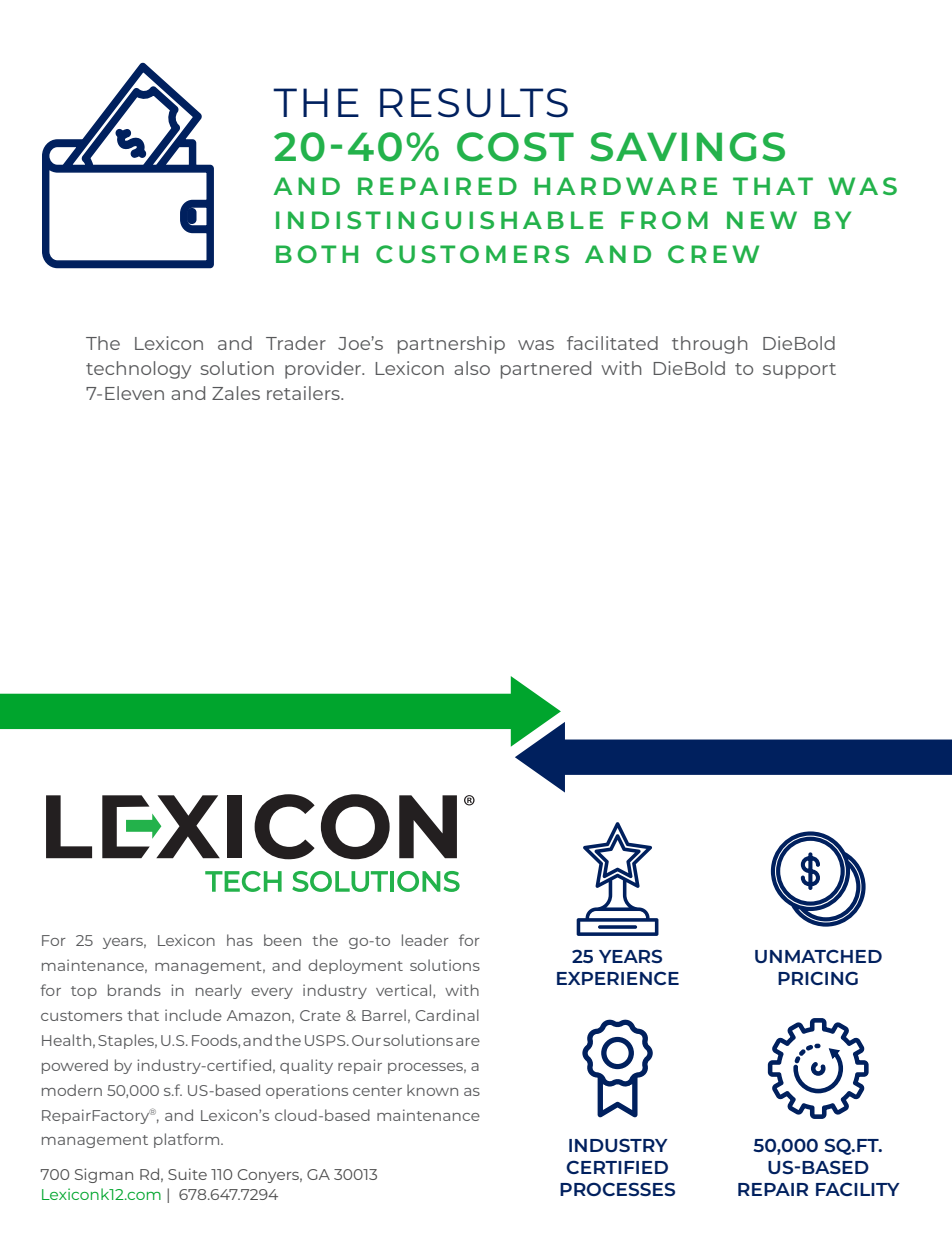 The width and height of the page is (952, 1233). What do you see at coordinates (858, 1189) in the page?
I see `FACILITY` at bounding box center [858, 1189].
